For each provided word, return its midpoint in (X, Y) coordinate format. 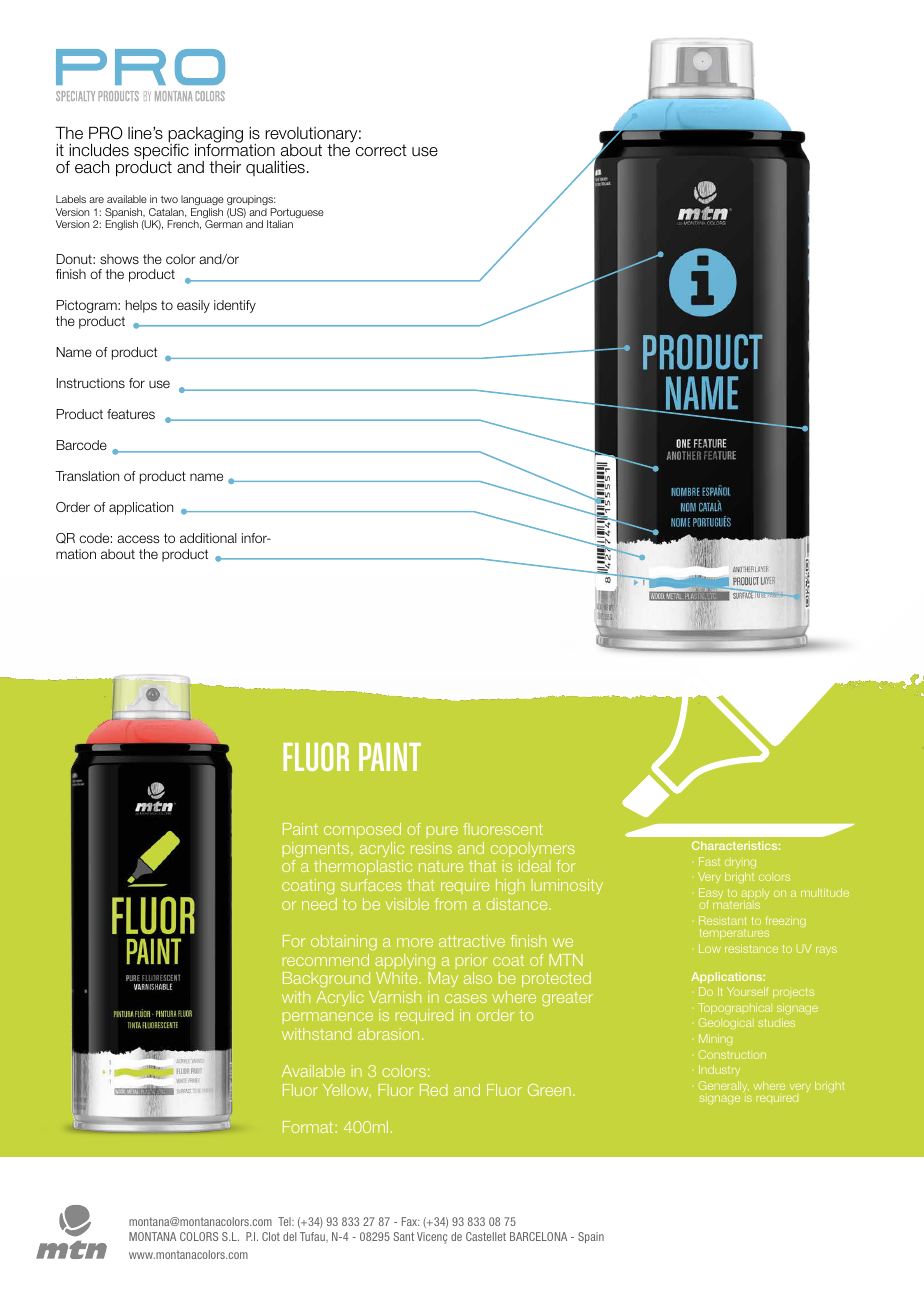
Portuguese (297, 214)
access (138, 539)
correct (381, 150)
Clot (271, 1236)
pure (442, 832)
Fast (709, 861)
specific (161, 152)
